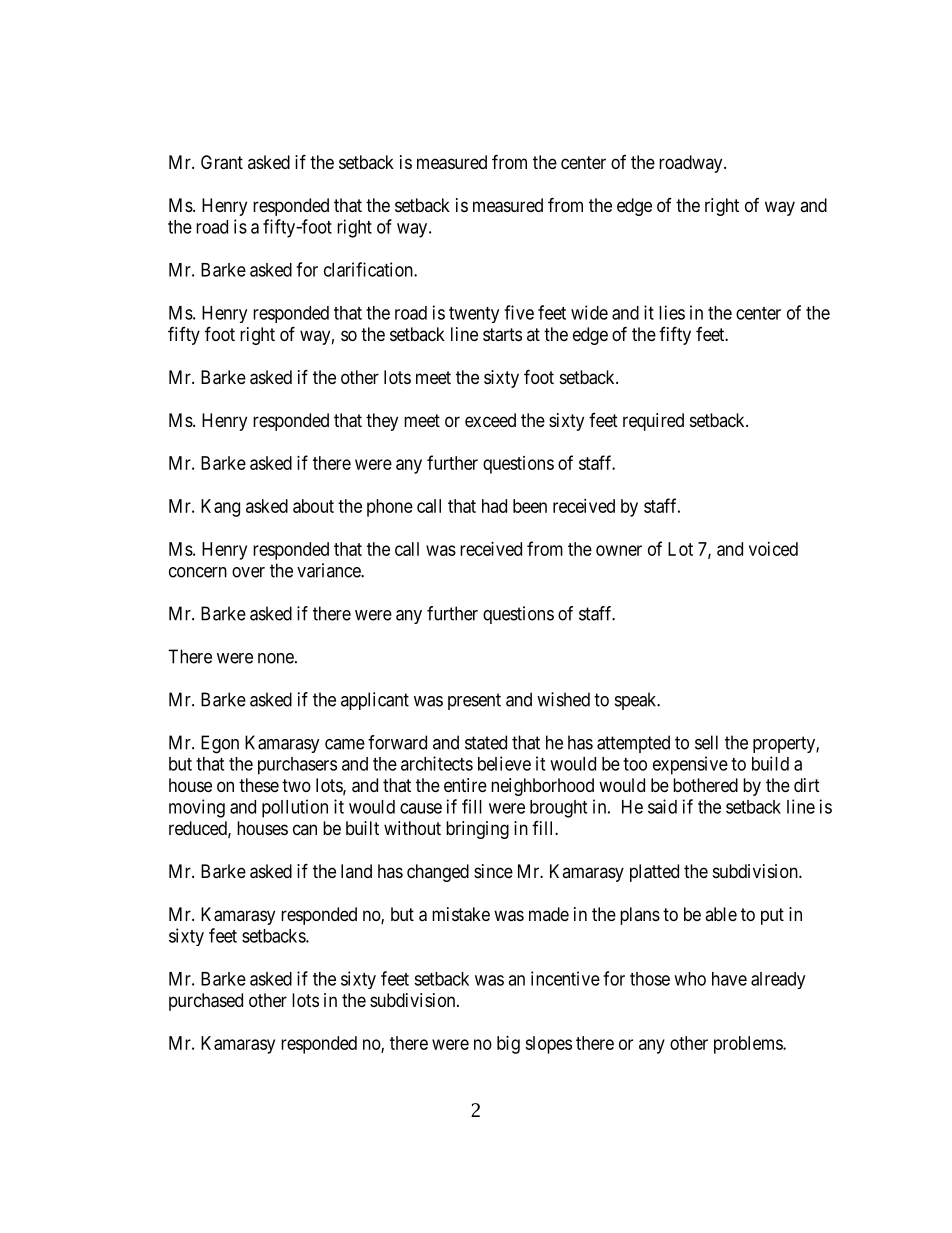  What do you see at coordinates (672, 312) in the screenshot?
I see `lies` at bounding box center [672, 312].
